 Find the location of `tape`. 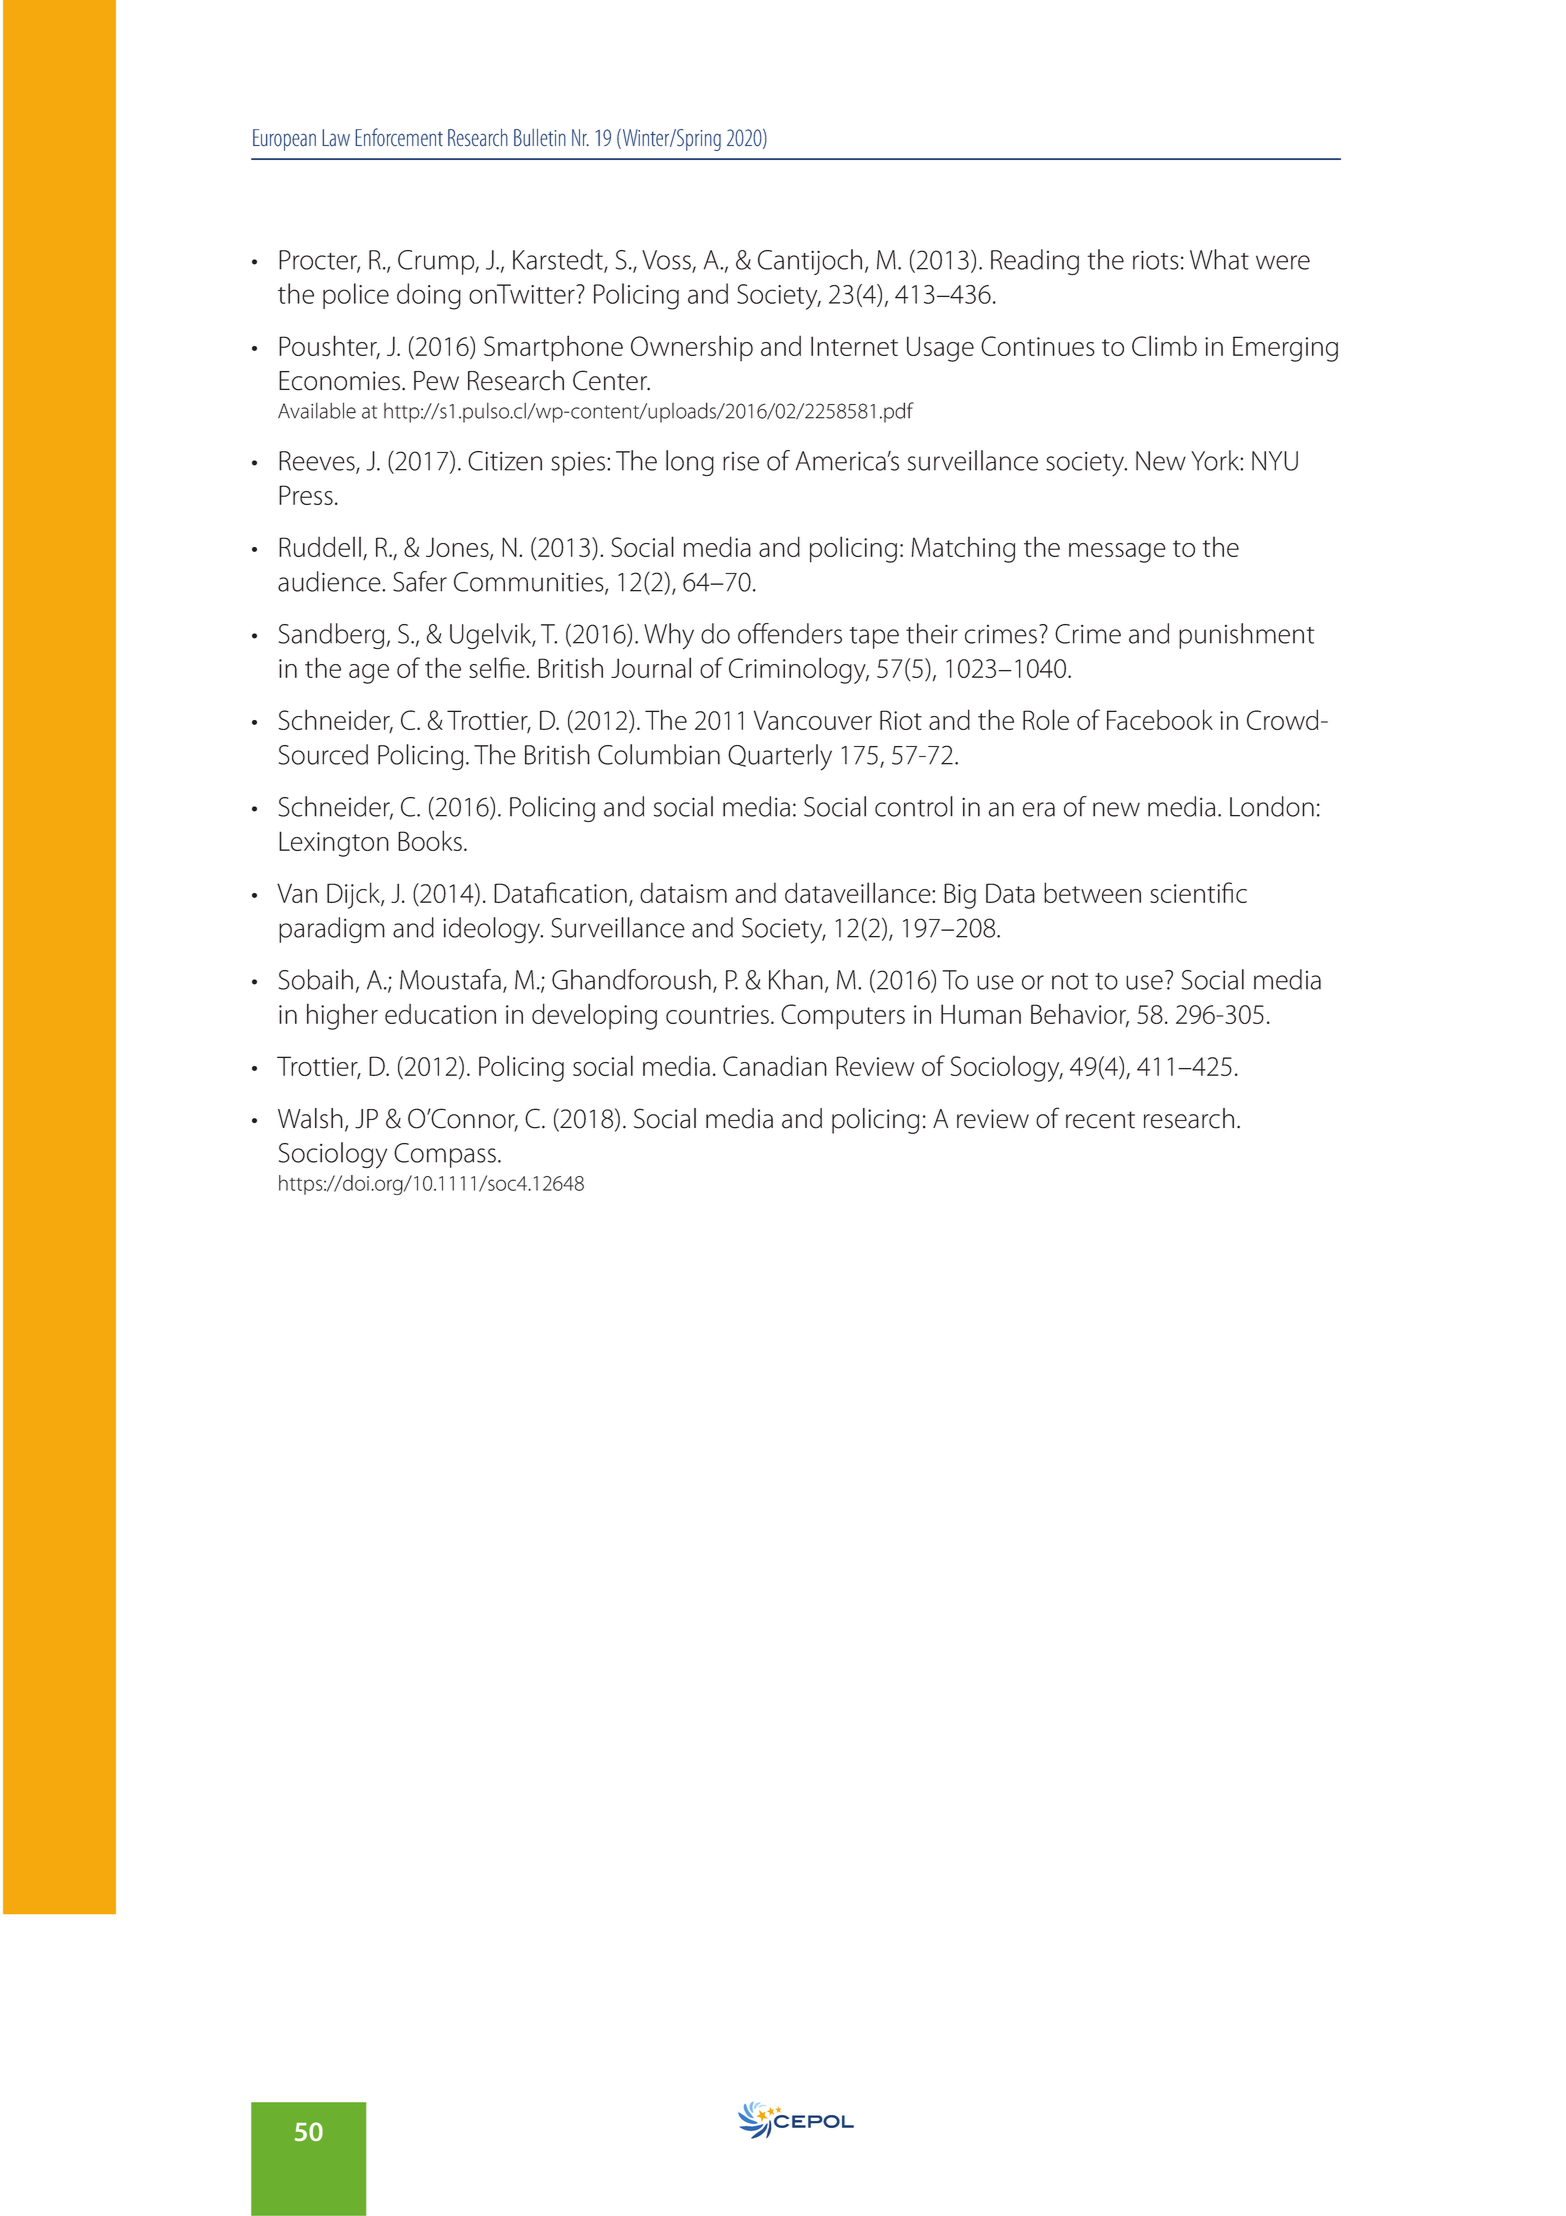

tape is located at coordinates (874, 638).
